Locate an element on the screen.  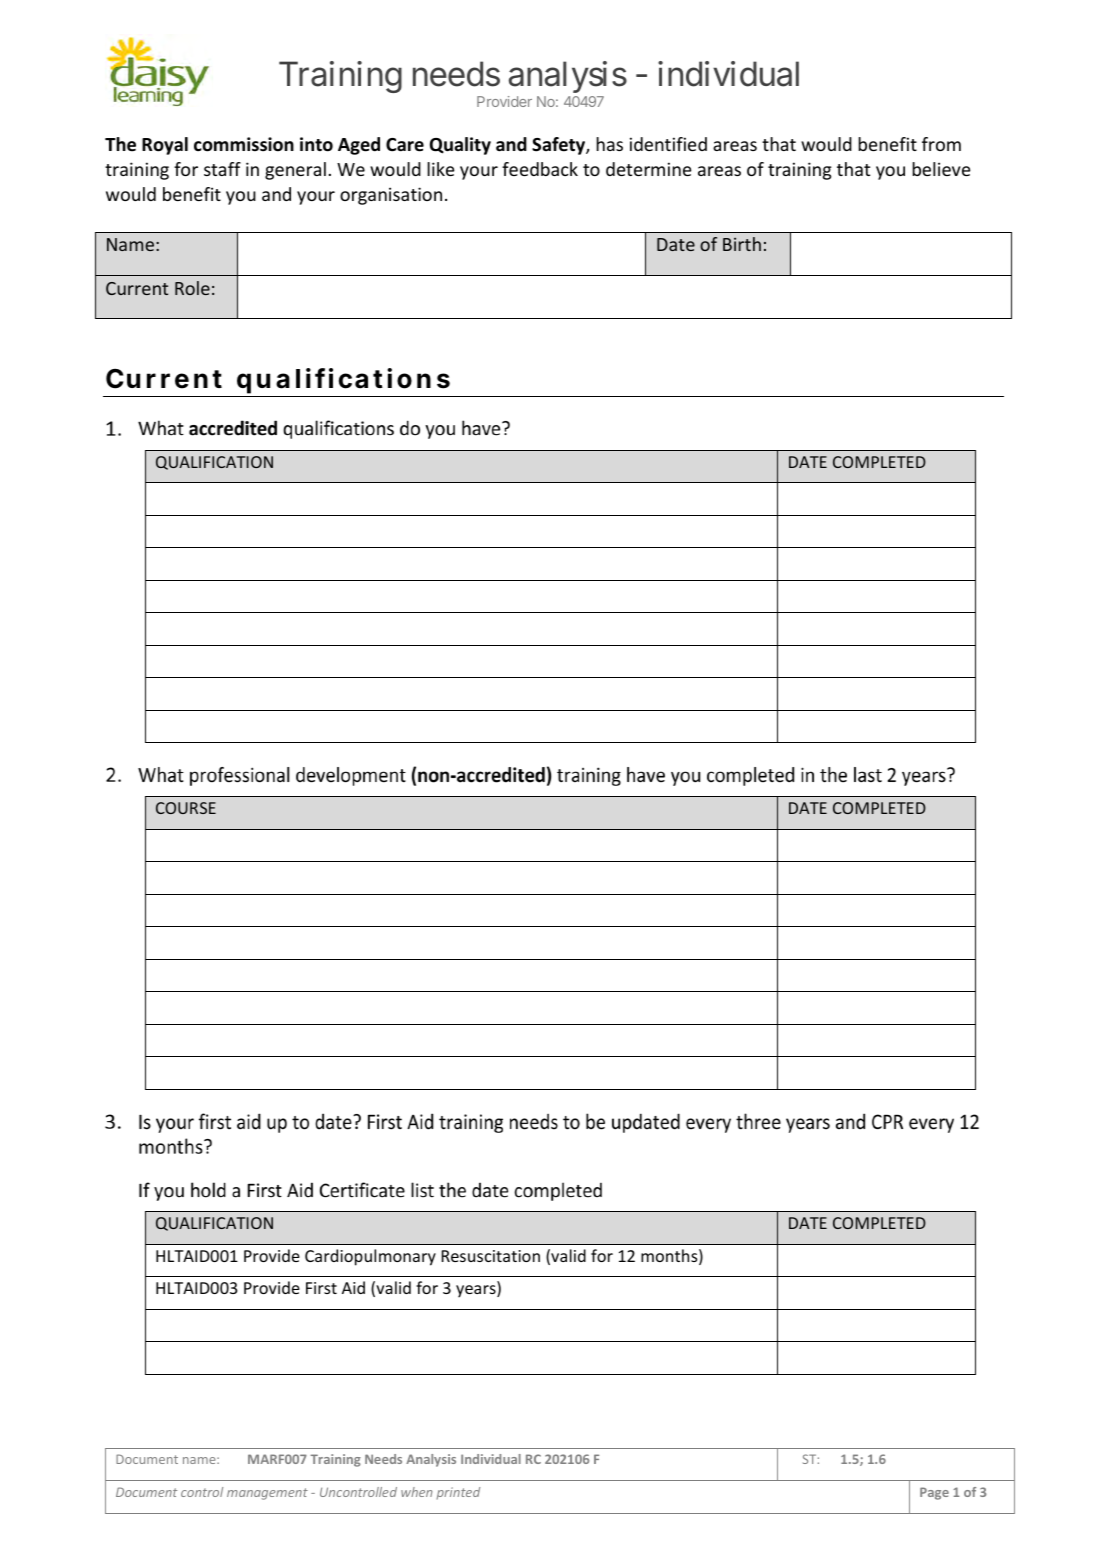
believe is located at coordinates (941, 169).
